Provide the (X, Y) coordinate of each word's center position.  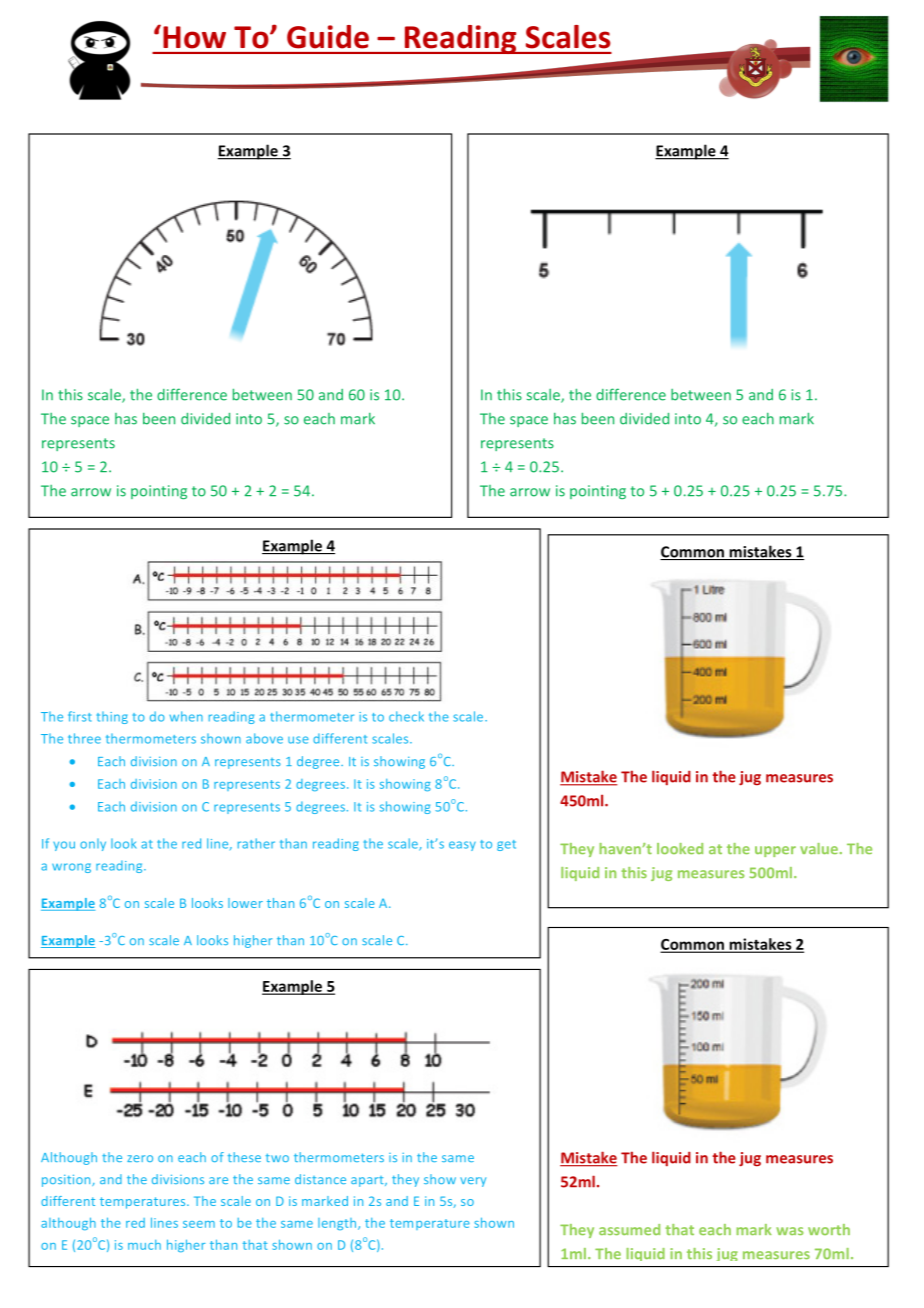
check (406, 716)
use (298, 740)
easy (462, 846)
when (186, 716)
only (93, 844)
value (819, 848)
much (144, 1245)
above (264, 738)
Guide (328, 37)
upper (775, 851)
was (789, 1231)
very (473, 1182)
